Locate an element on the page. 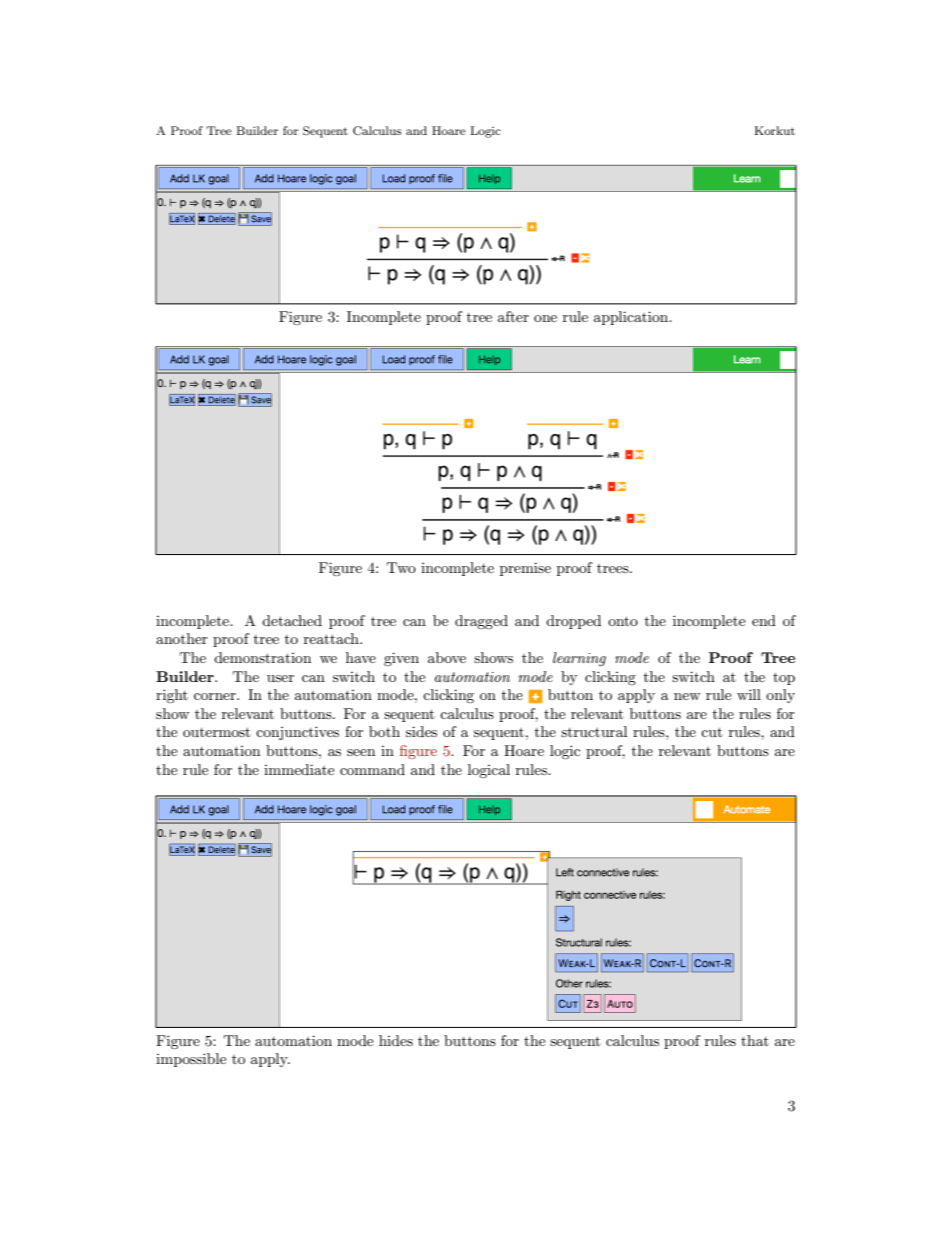 Image resolution: width=952 pixels, height=1233 pixels. premise is located at coordinates (525, 569).
